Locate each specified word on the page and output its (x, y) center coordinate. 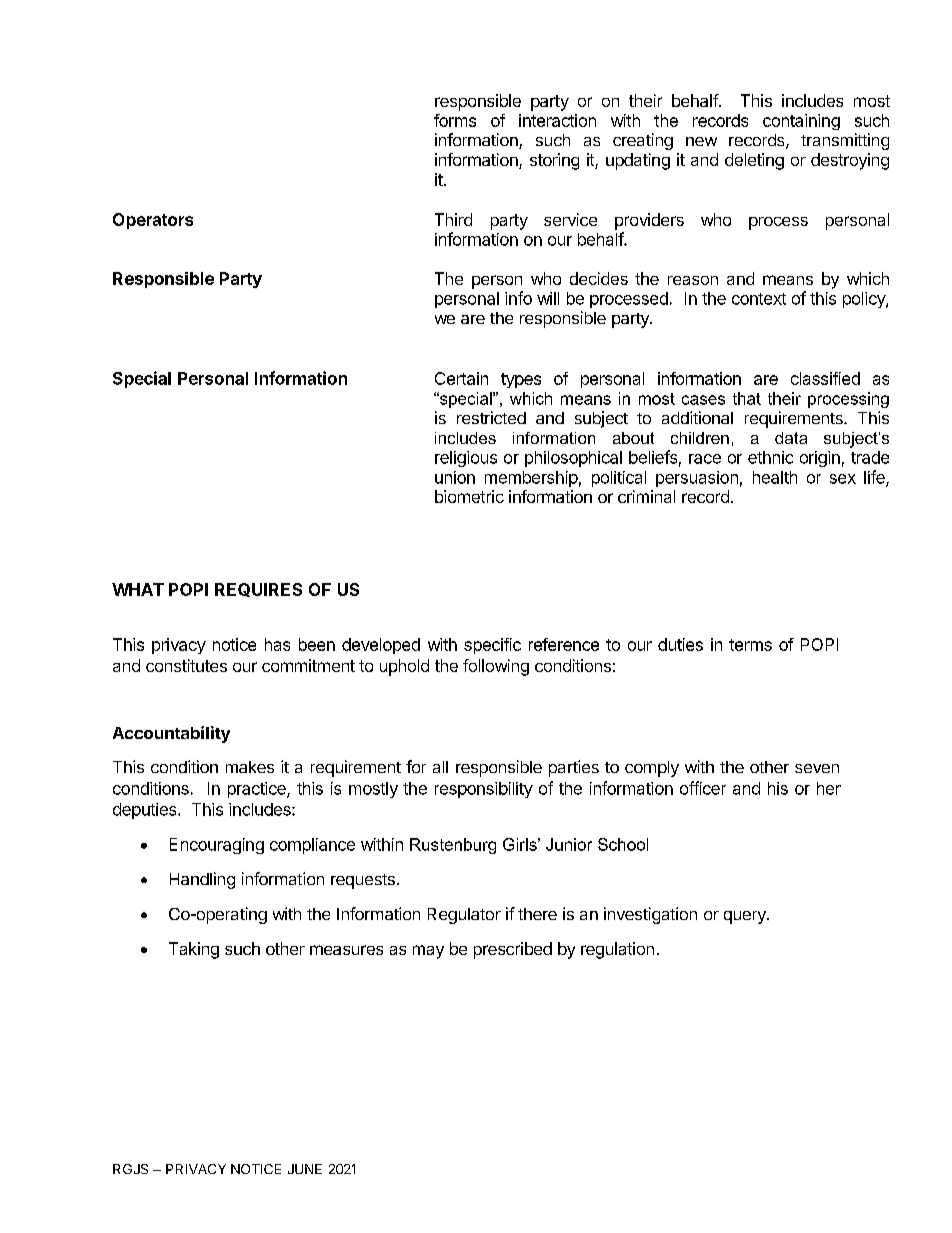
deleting (754, 161)
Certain (461, 378)
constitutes (186, 665)
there (537, 914)
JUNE (305, 1169)
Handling (202, 880)
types (521, 380)
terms (750, 645)
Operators (153, 221)
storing (554, 161)
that (747, 398)
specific (492, 646)
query (746, 917)
